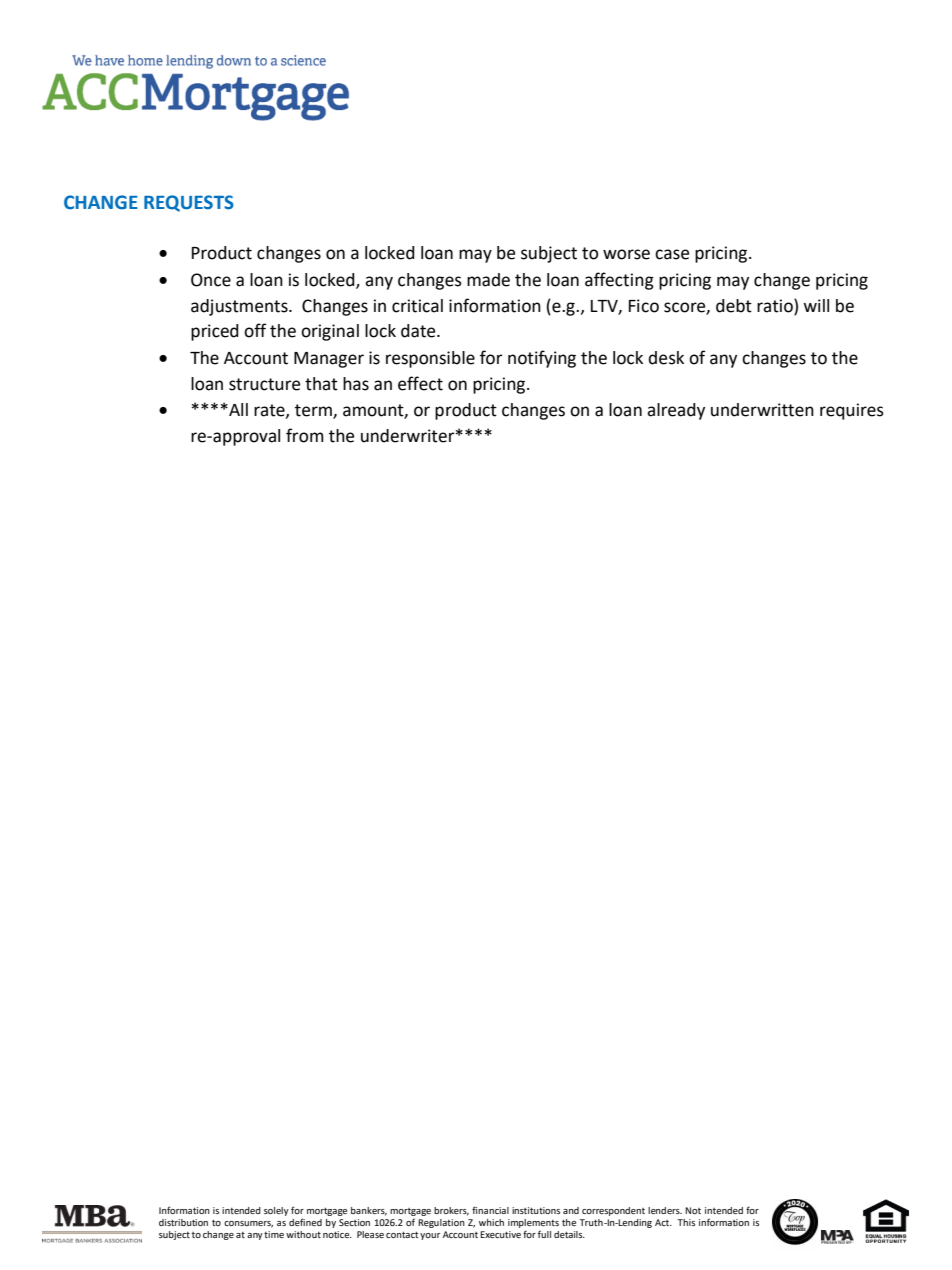  Describe the element at coordinates (276, 1211) in the screenshot. I see `solely` at that location.
